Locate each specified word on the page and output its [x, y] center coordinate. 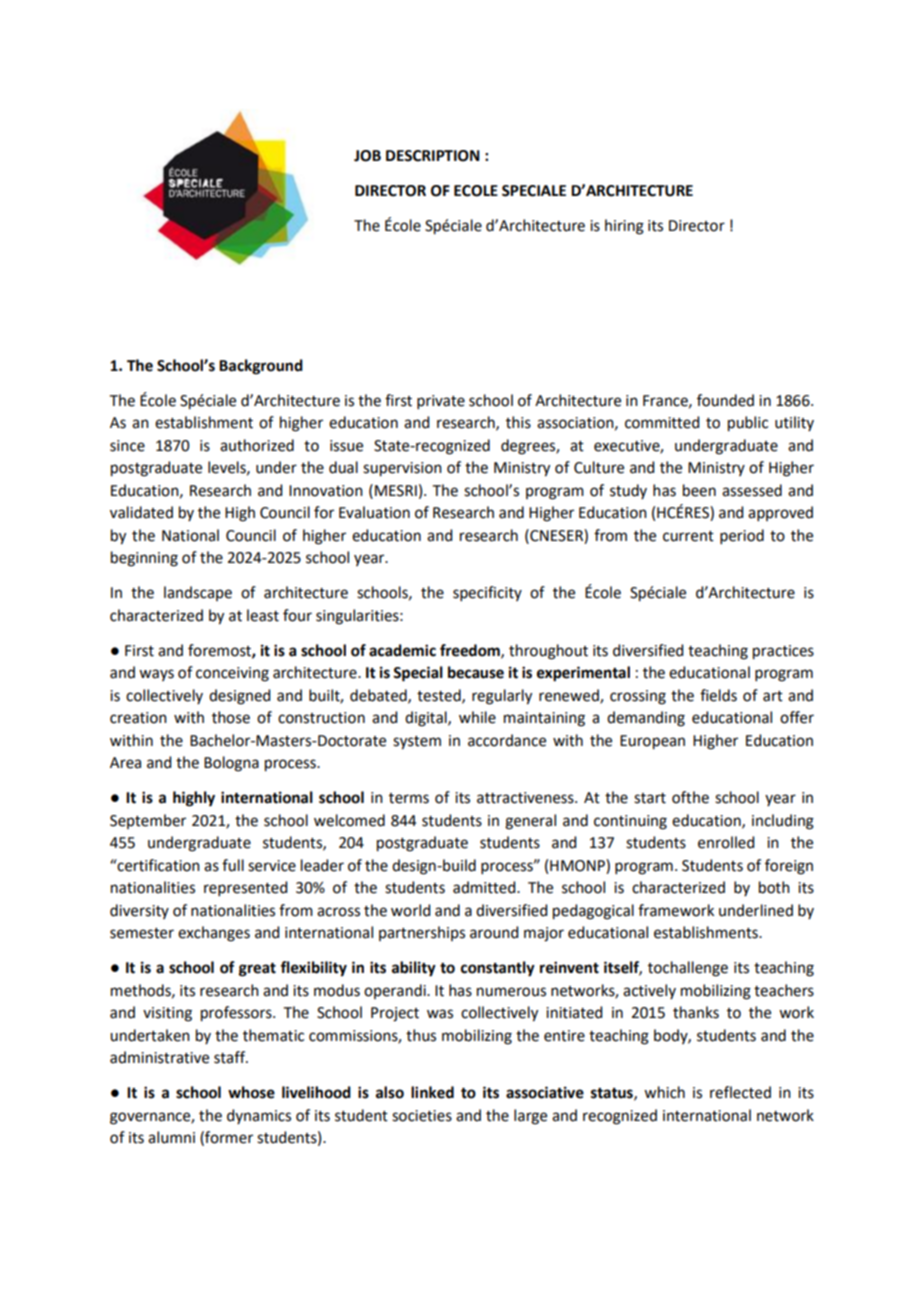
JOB [367, 156]
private [441, 402]
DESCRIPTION [433, 156]
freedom [471, 651]
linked [432, 1092]
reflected [740, 1092]
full [233, 865]
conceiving [232, 674]
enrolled [726, 842]
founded [725, 400]
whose [251, 1092]
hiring [624, 227]
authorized [257, 445]
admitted [485, 887]
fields [718, 695]
